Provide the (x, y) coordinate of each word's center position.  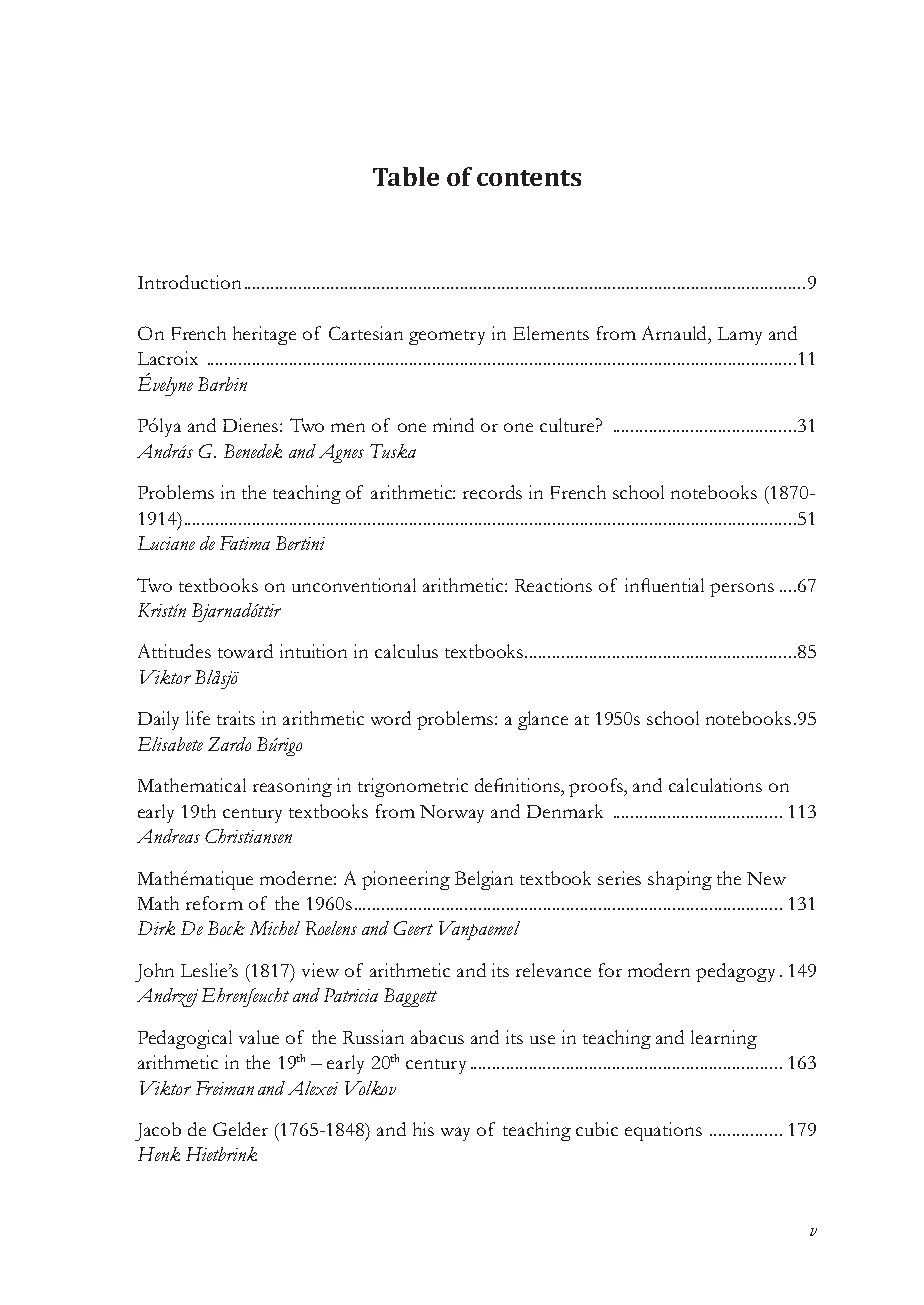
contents (529, 178)
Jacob (158, 1131)
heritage (264, 335)
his (423, 1129)
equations (663, 1131)
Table (406, 176)
